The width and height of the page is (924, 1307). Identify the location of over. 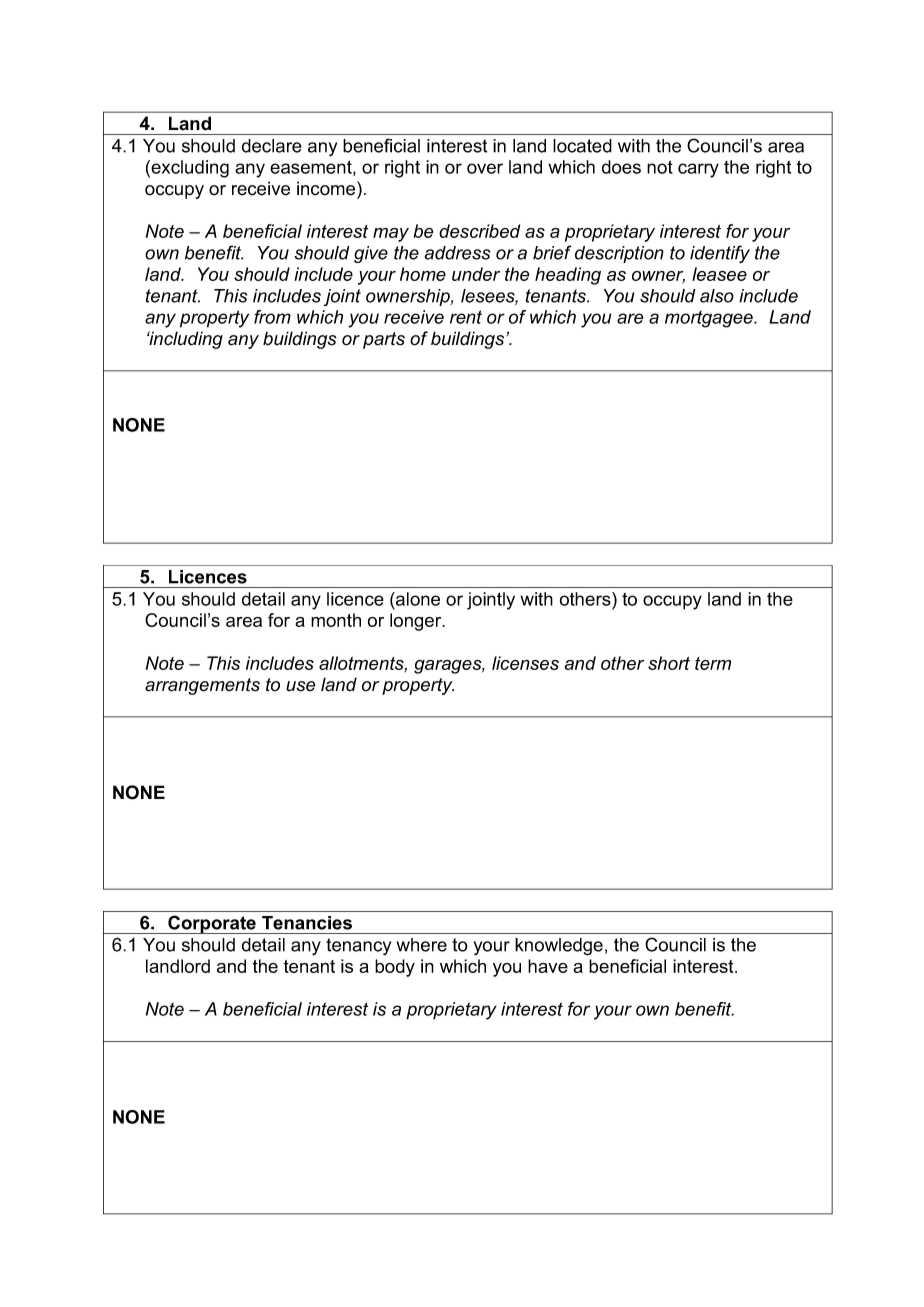
(485, 168).
